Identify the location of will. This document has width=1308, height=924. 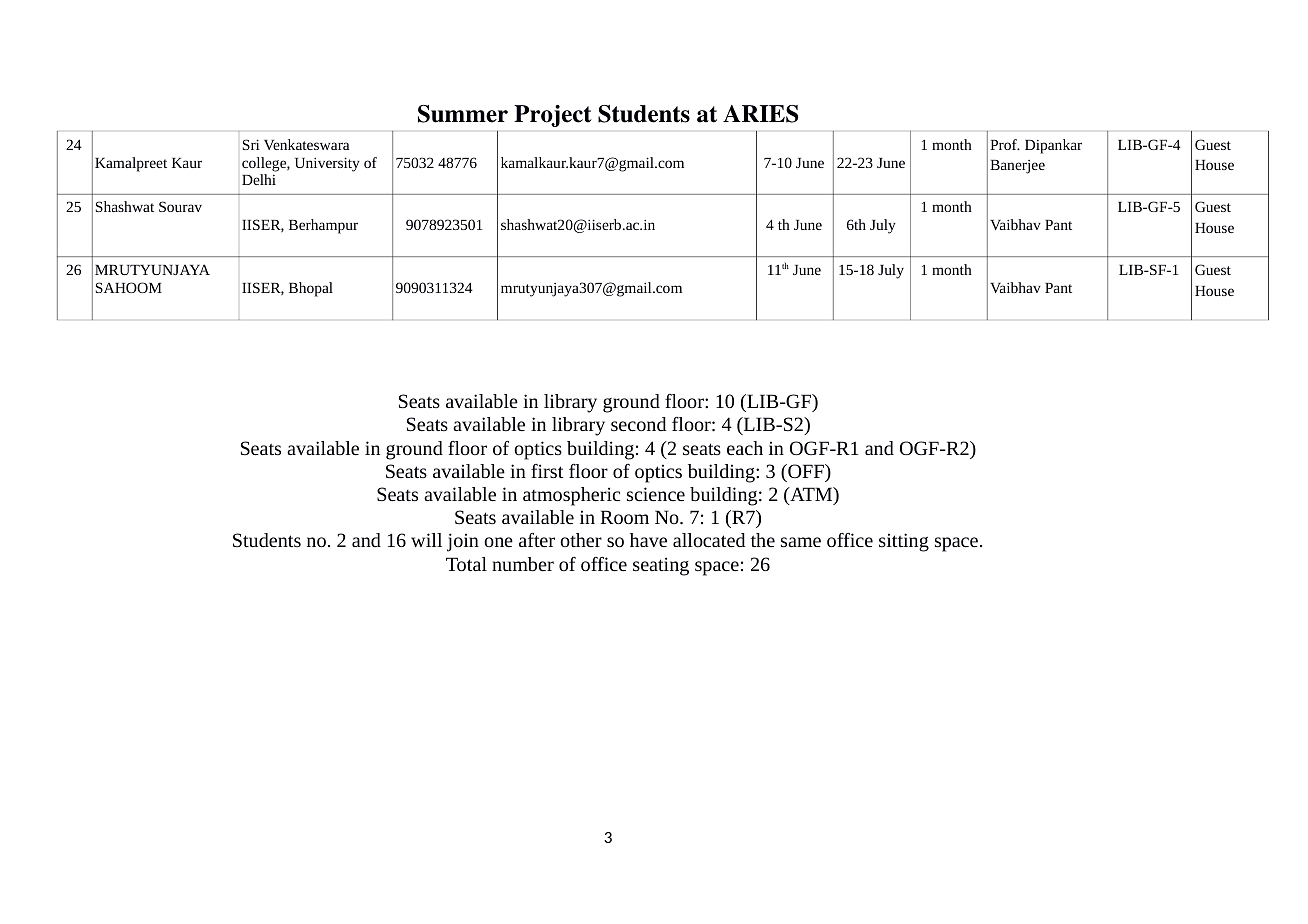
(426, 540).
